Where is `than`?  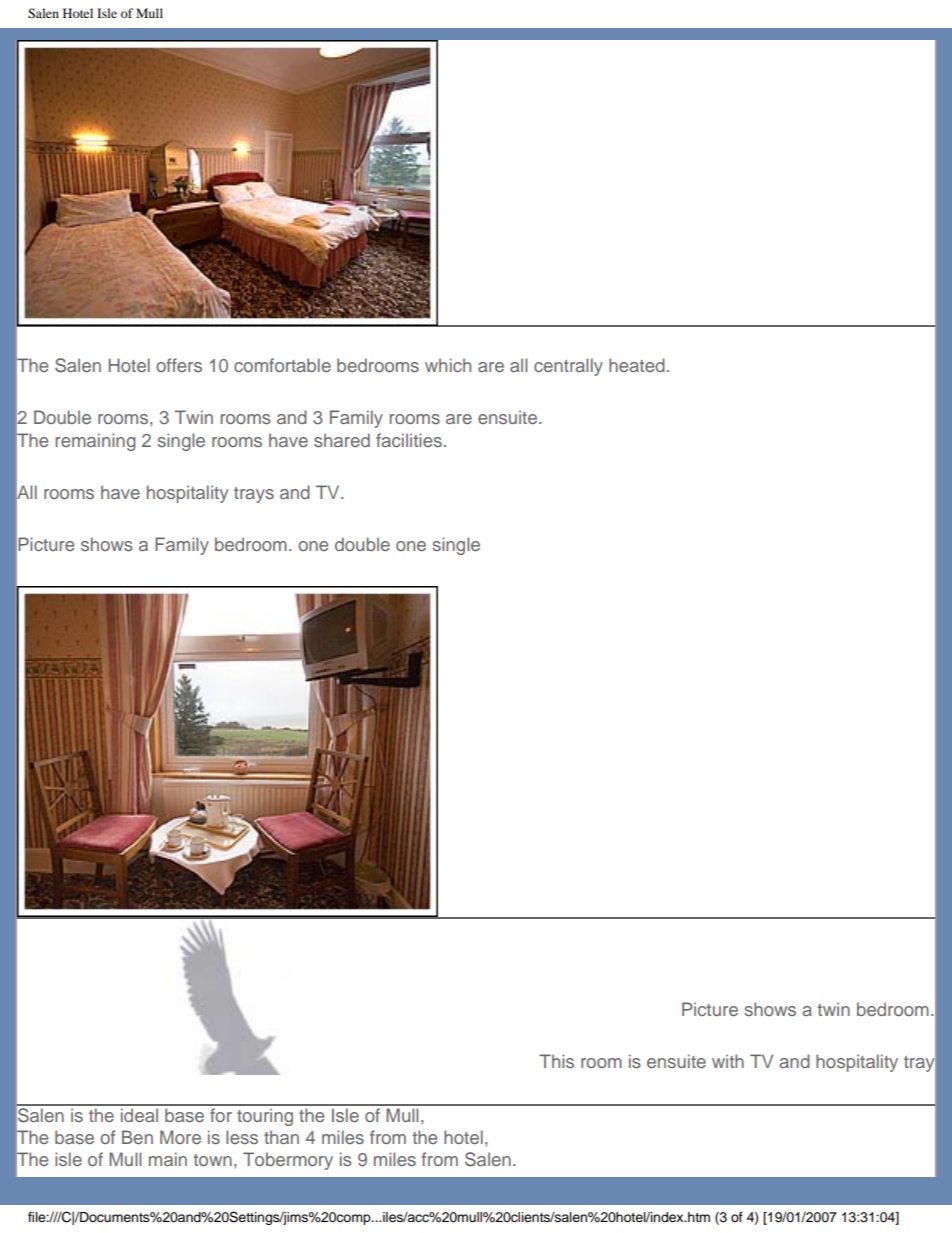 than is located at coordinates (281, 1137).
